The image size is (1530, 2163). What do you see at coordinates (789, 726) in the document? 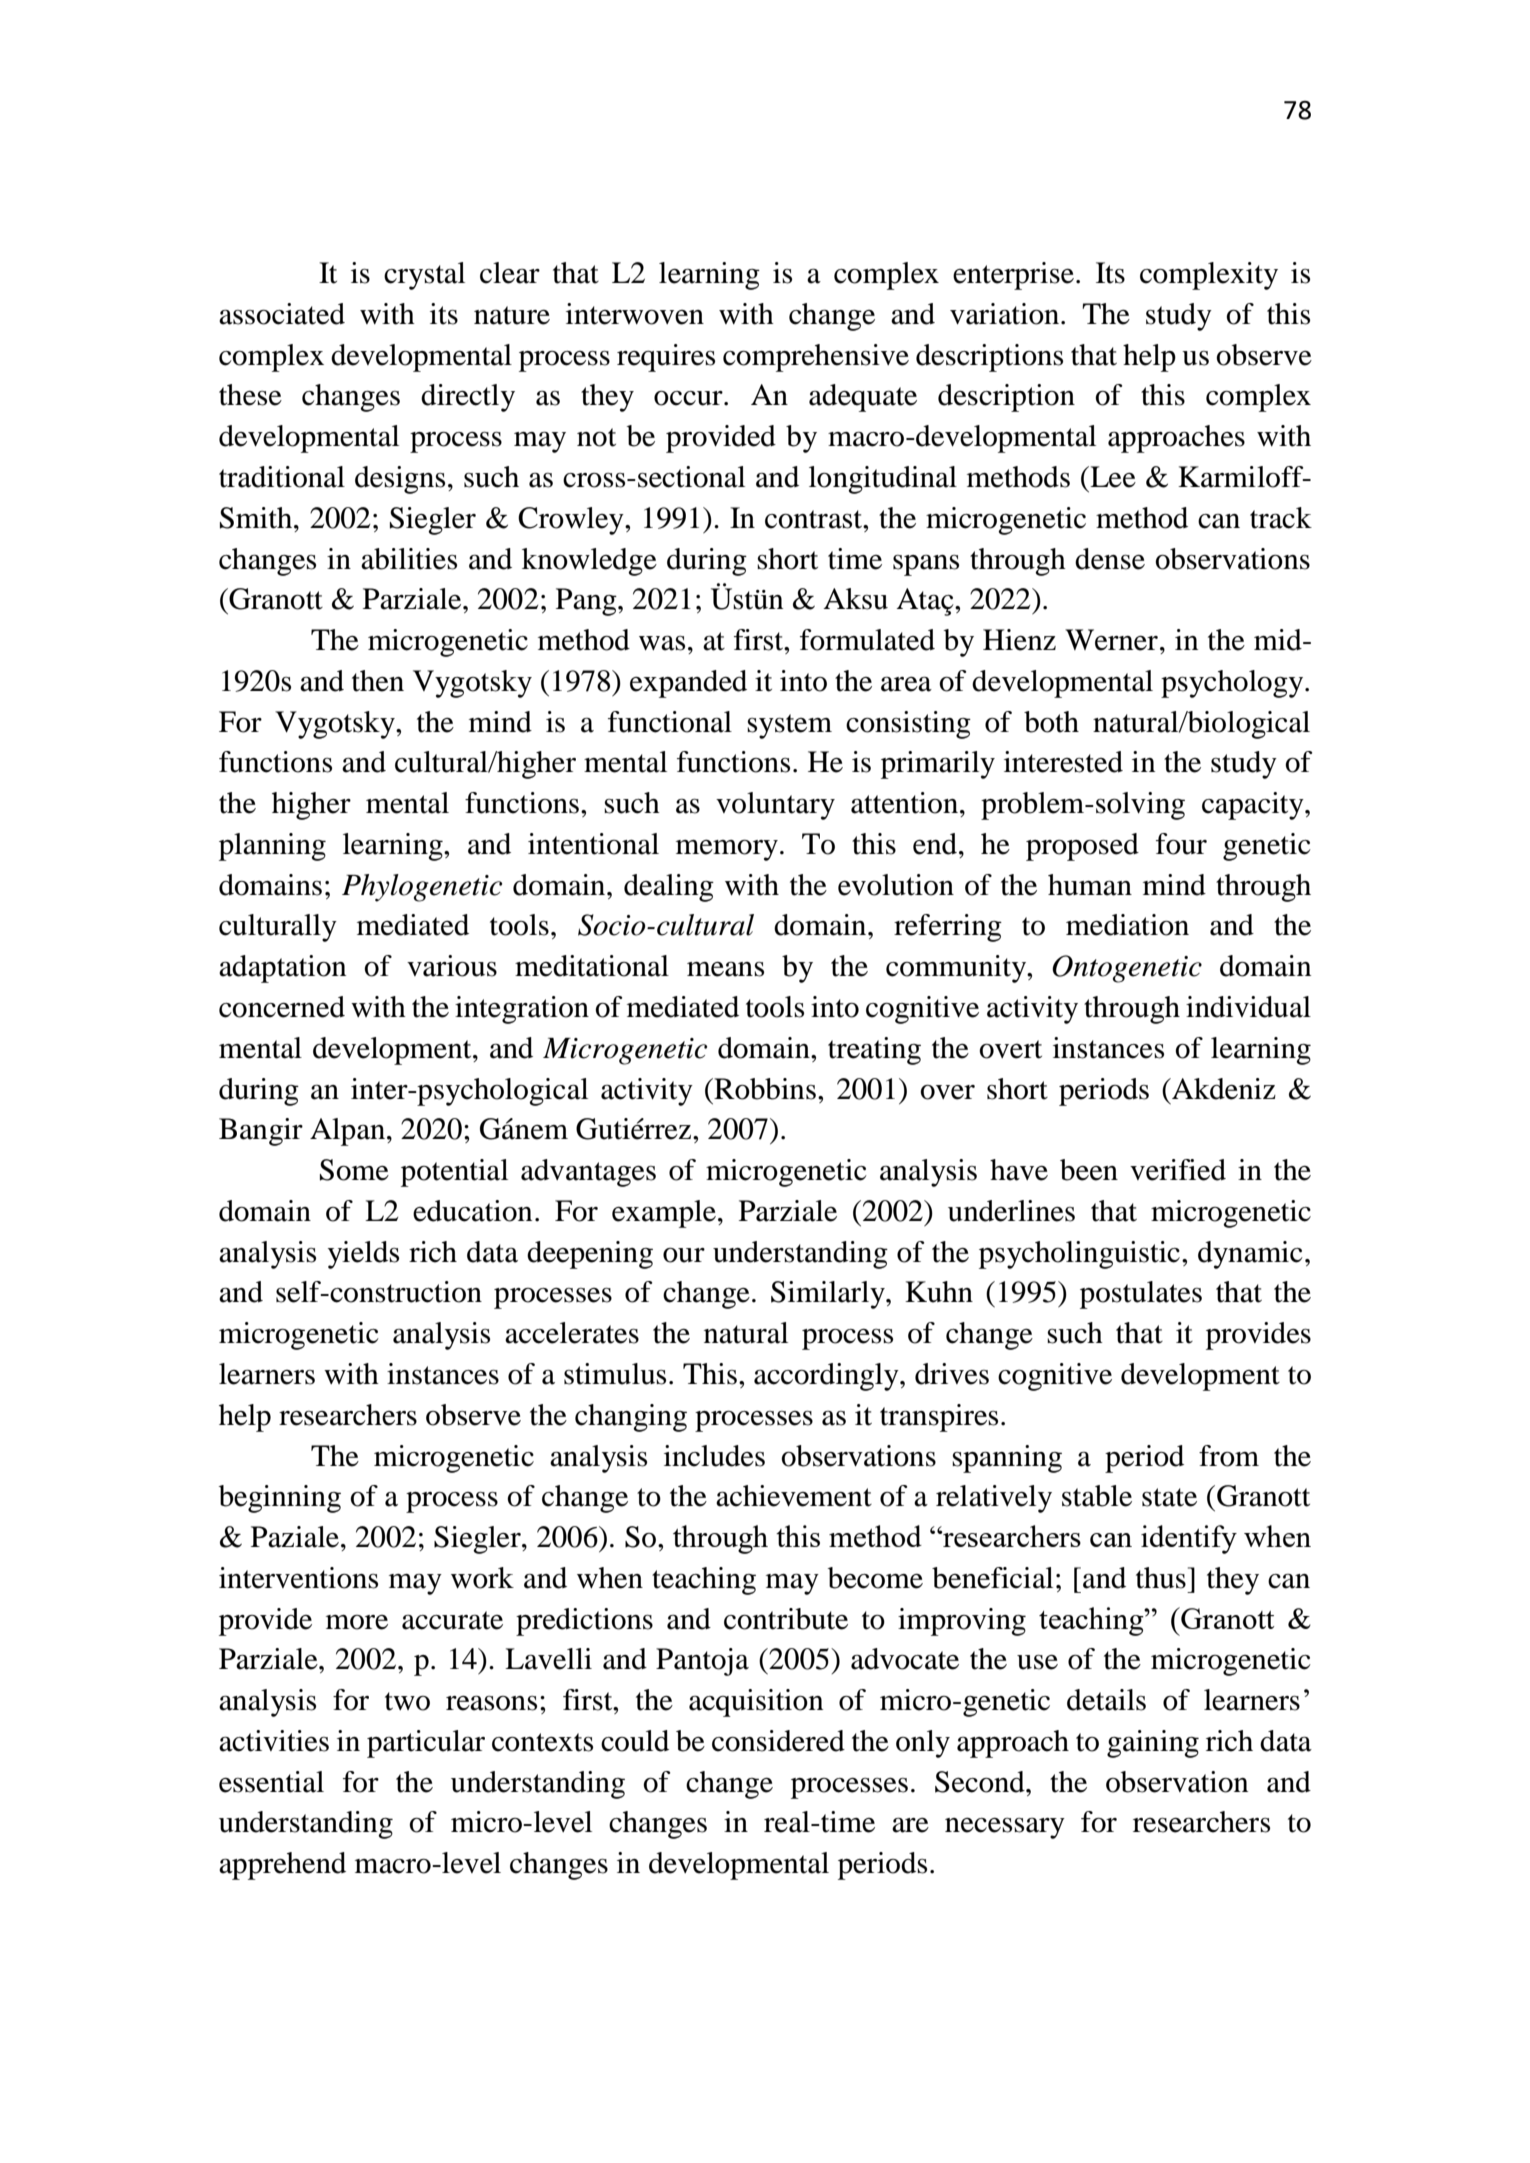
I see `system` at bounding box center [789, 726].
